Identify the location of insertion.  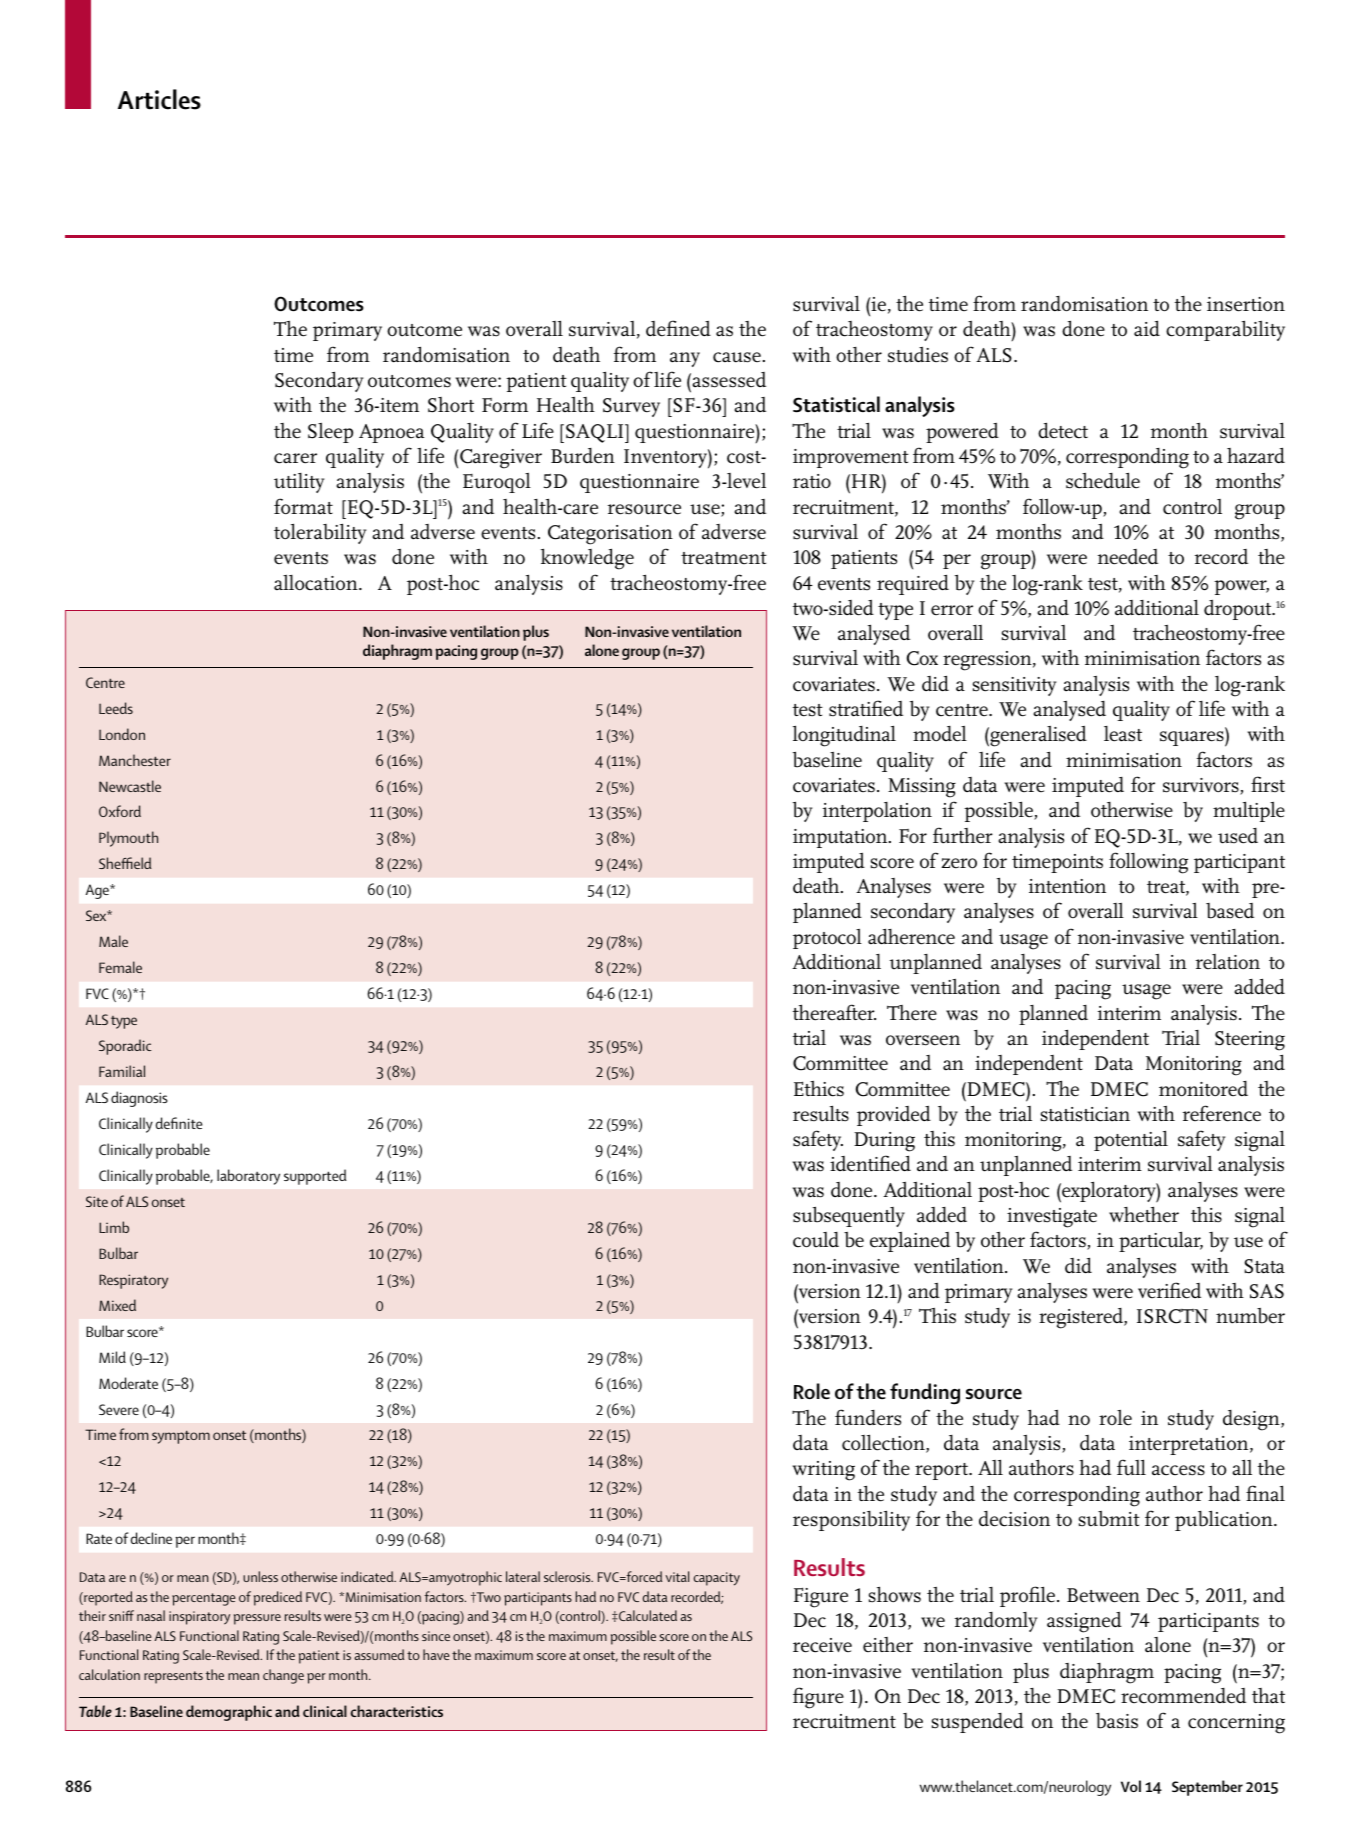
(1246, 304).
